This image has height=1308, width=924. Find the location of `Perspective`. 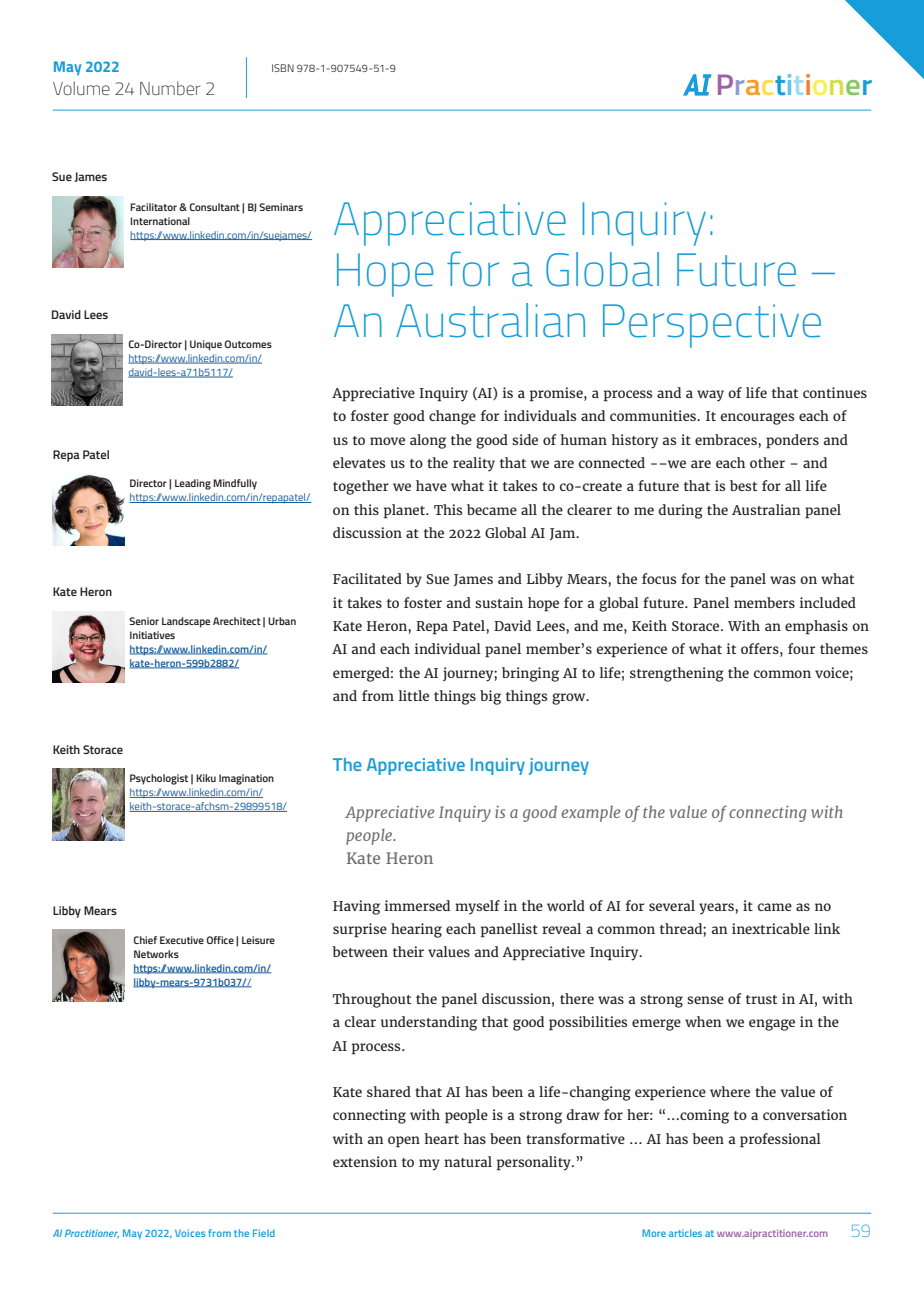

Perspective is located at coordinates (712, 326).
